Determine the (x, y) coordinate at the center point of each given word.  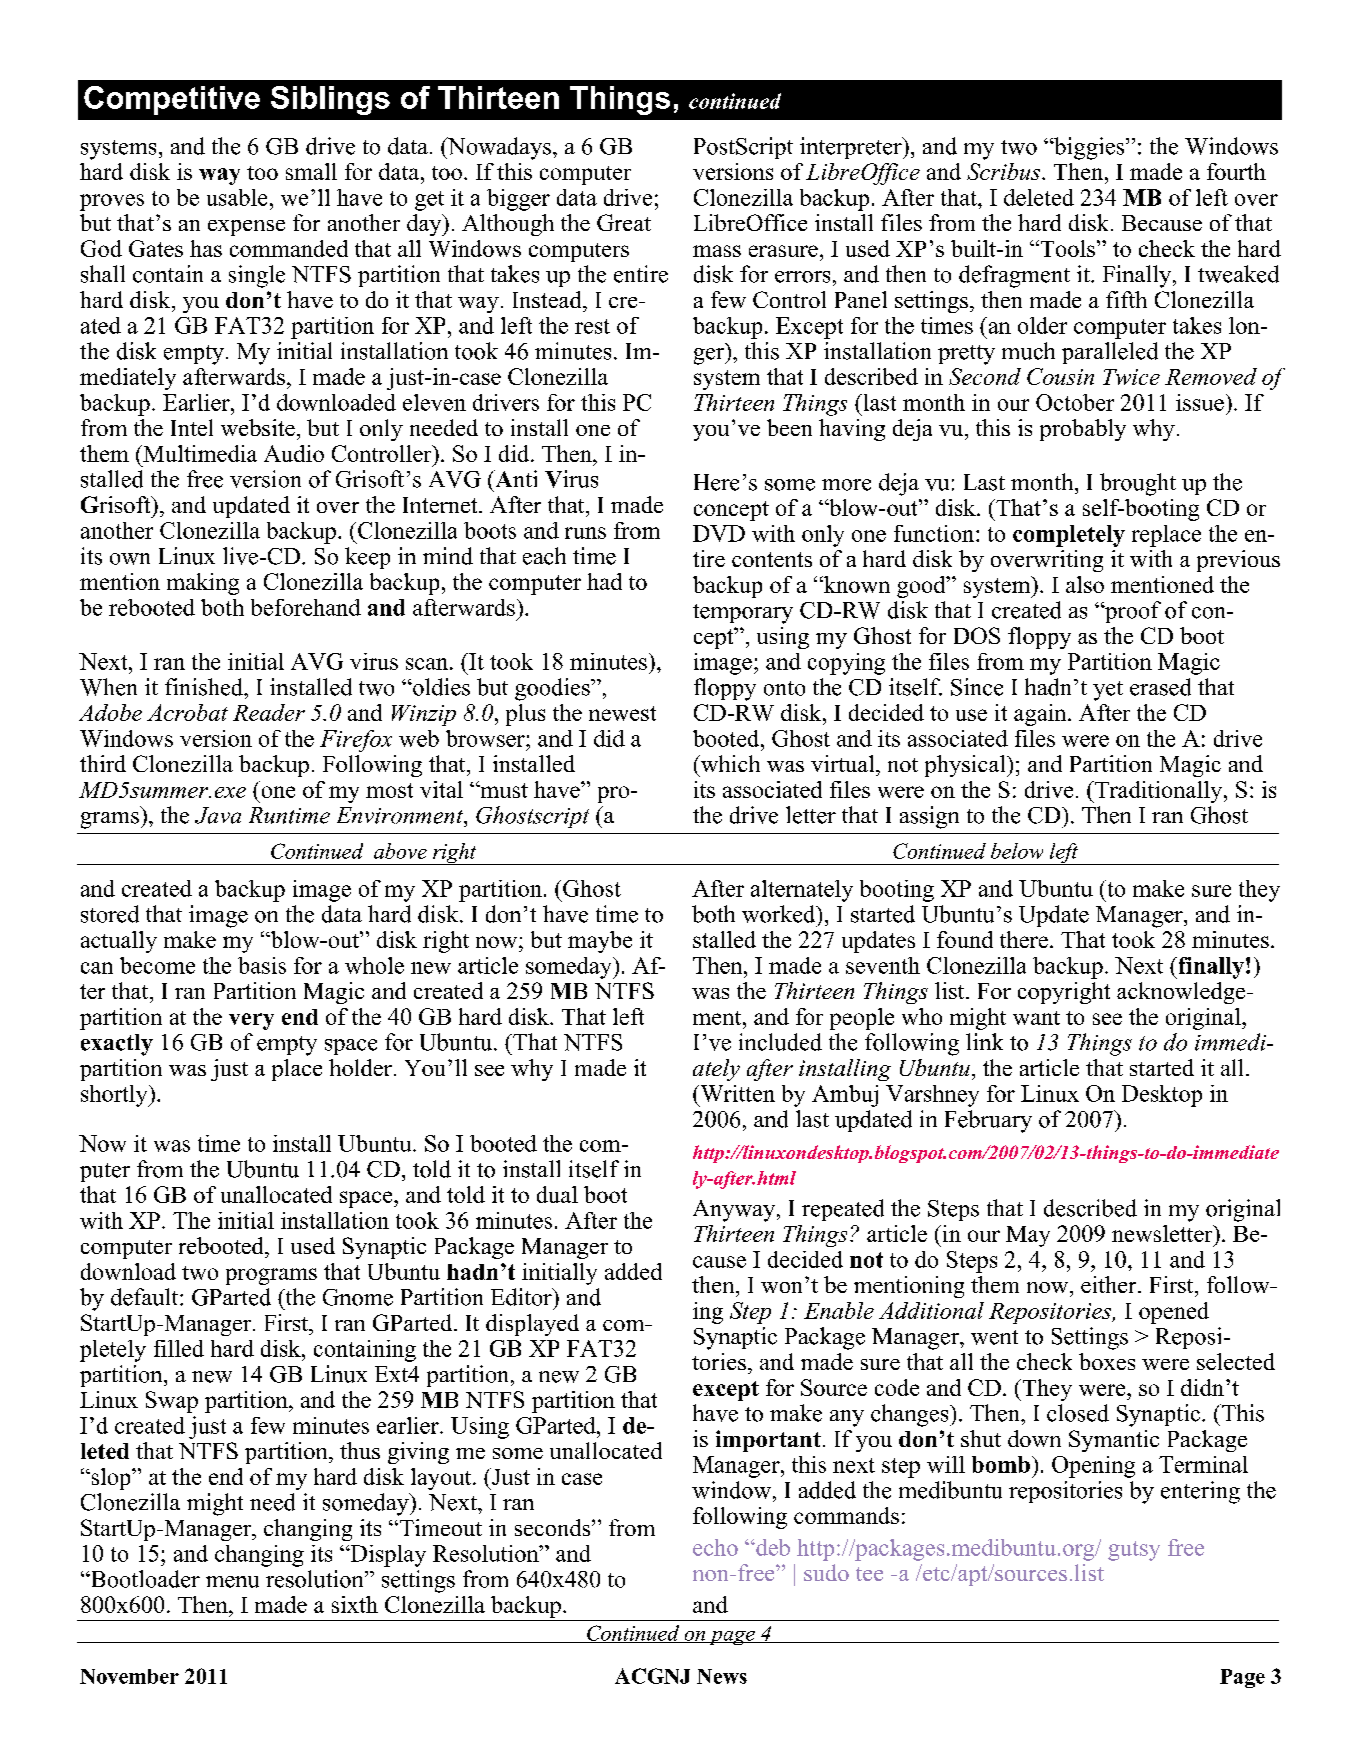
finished (205, 687)
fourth (1236, 171)
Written (736, 1093)
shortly (115, 1096)
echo (715, 1547)
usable (237, 197)
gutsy (1134, 1551)
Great (624, 222)
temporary (743, 614)
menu (232, 1582)
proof (1132, 612)
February (988, 1121)
